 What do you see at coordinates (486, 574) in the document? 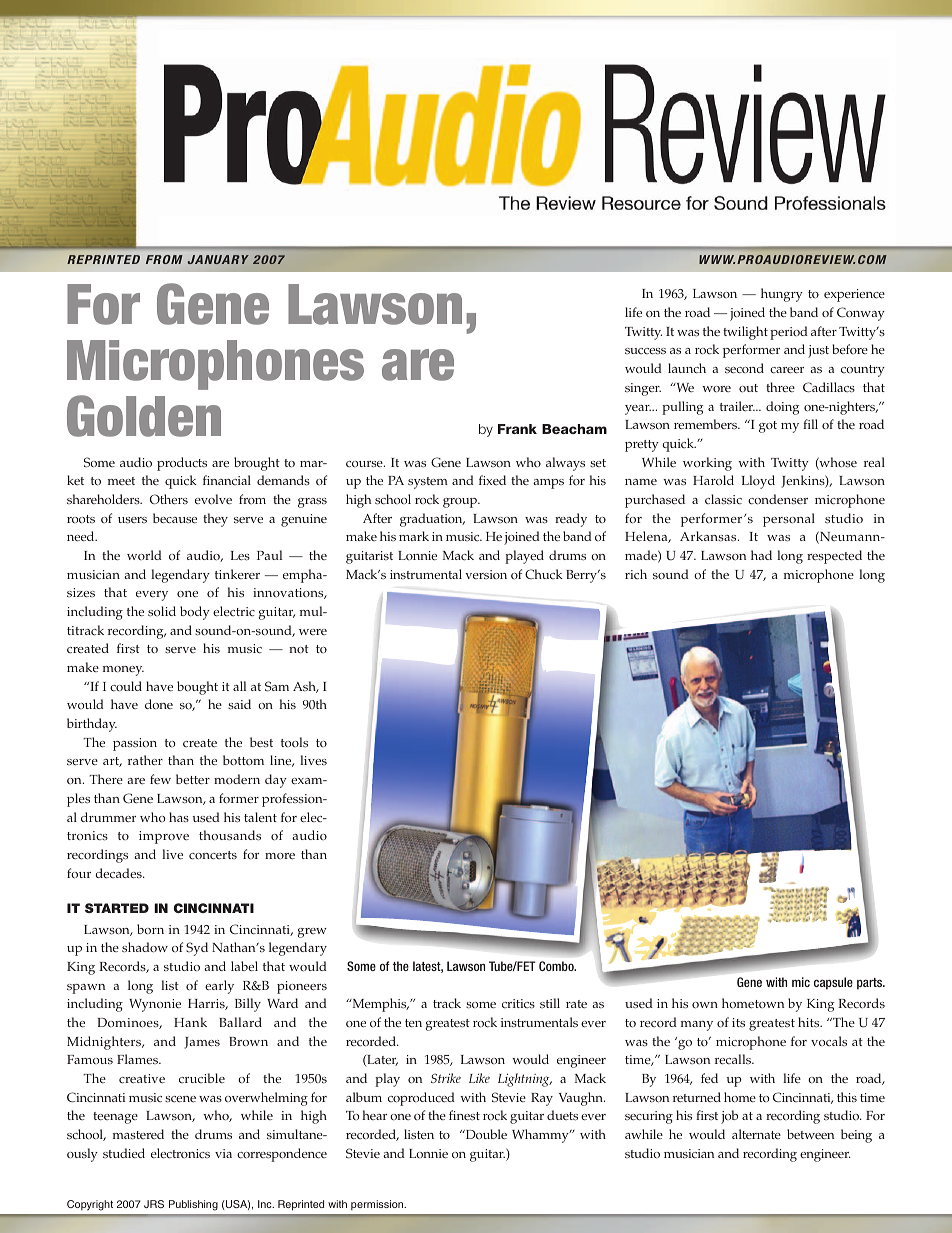
I see `version` at bounding box center [486, 574].
